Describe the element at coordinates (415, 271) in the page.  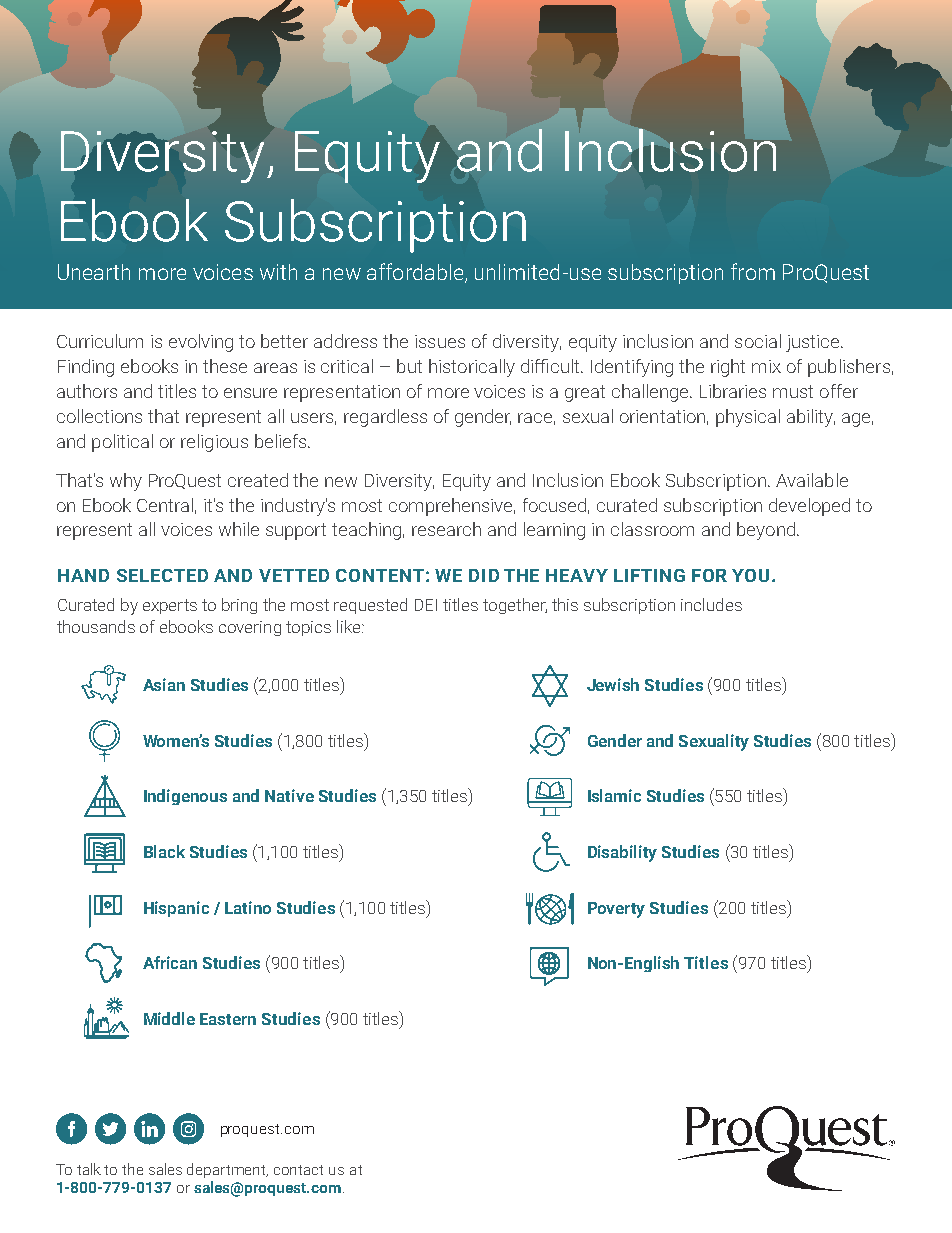
I see `affordable` at that location.
